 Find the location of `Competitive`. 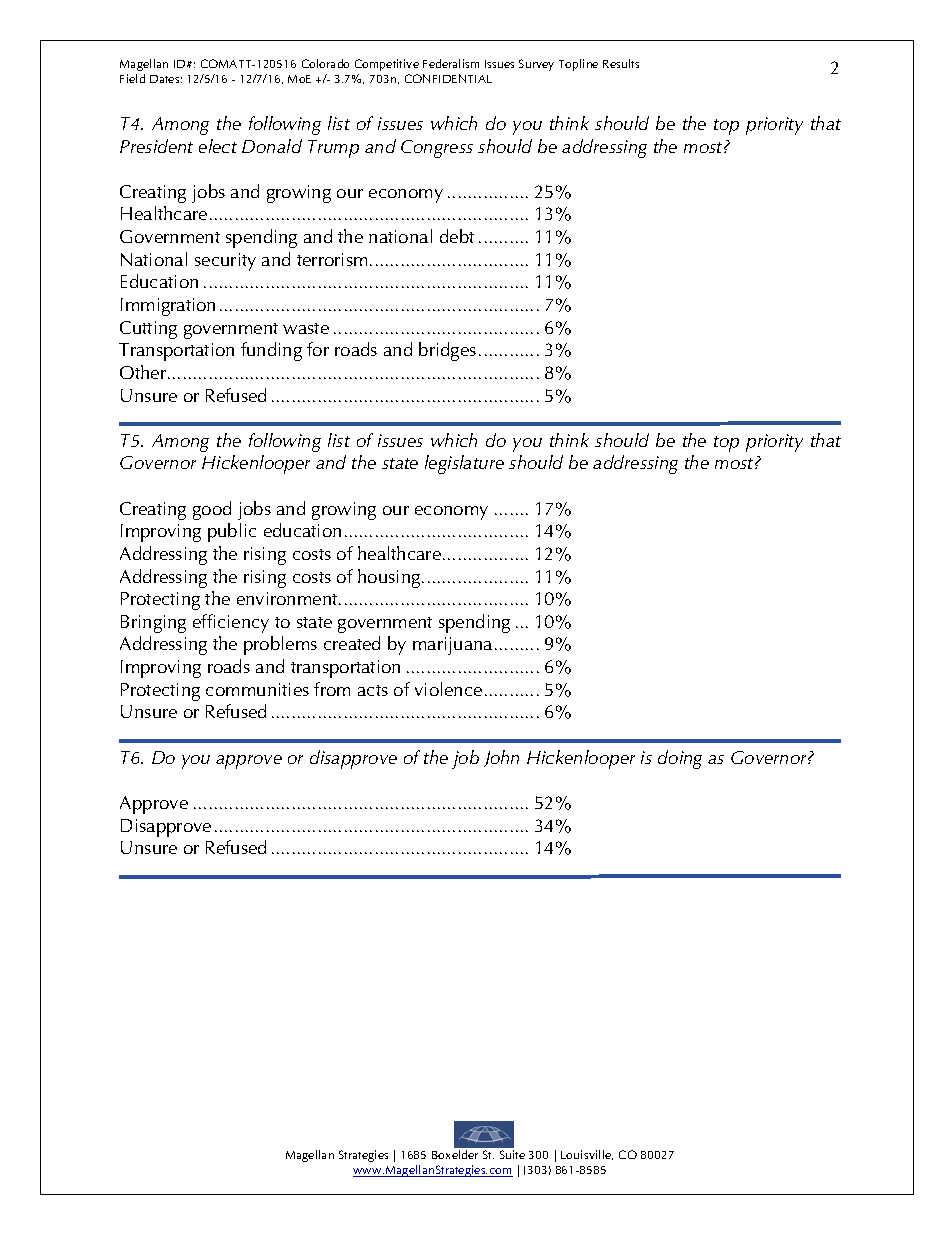

Competitive is located at coordinates (387, 65).
